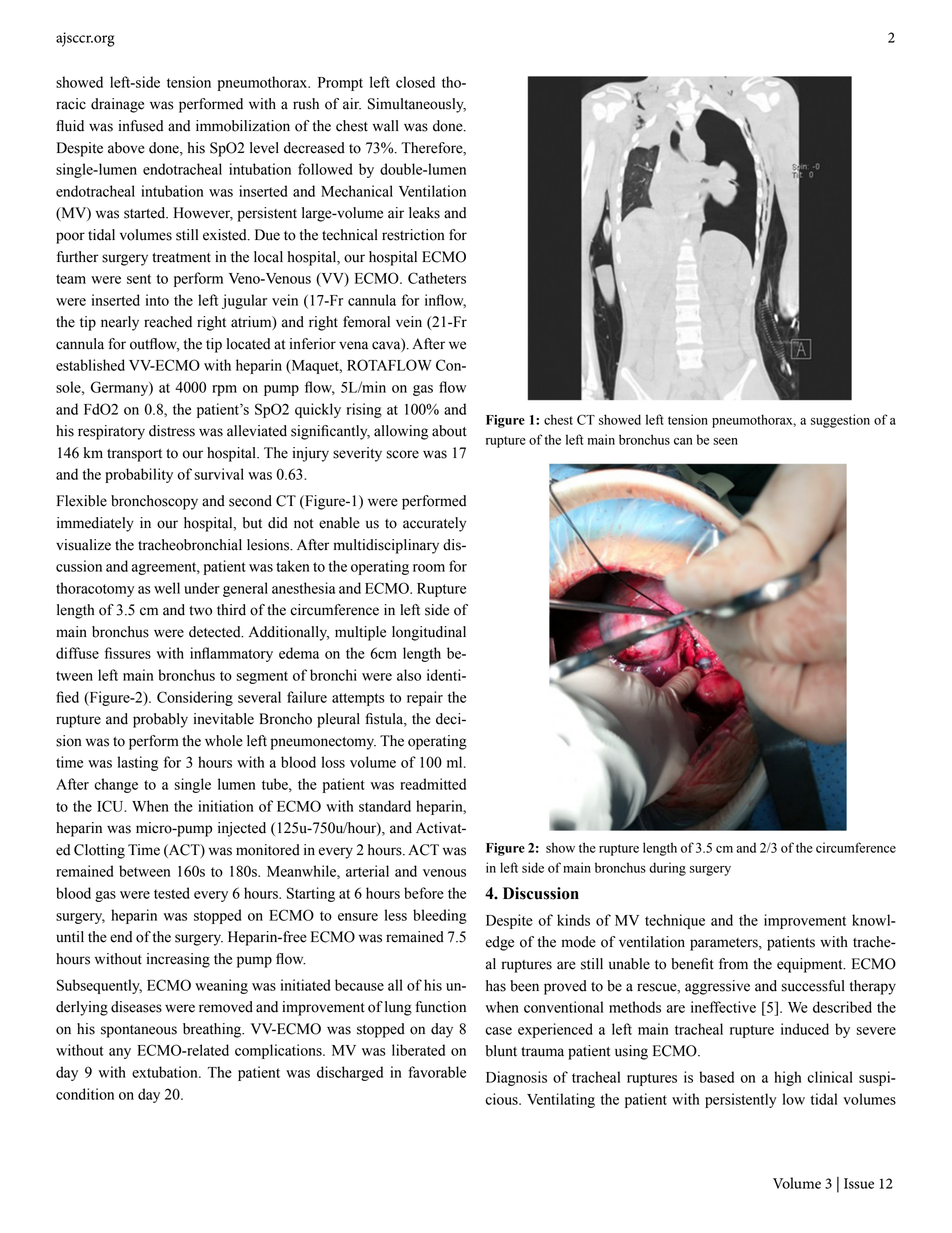 The width and height of the page is (952, 1233). Describe the element at coordinates (141, 126) in the page. I see `infused` at that location.
